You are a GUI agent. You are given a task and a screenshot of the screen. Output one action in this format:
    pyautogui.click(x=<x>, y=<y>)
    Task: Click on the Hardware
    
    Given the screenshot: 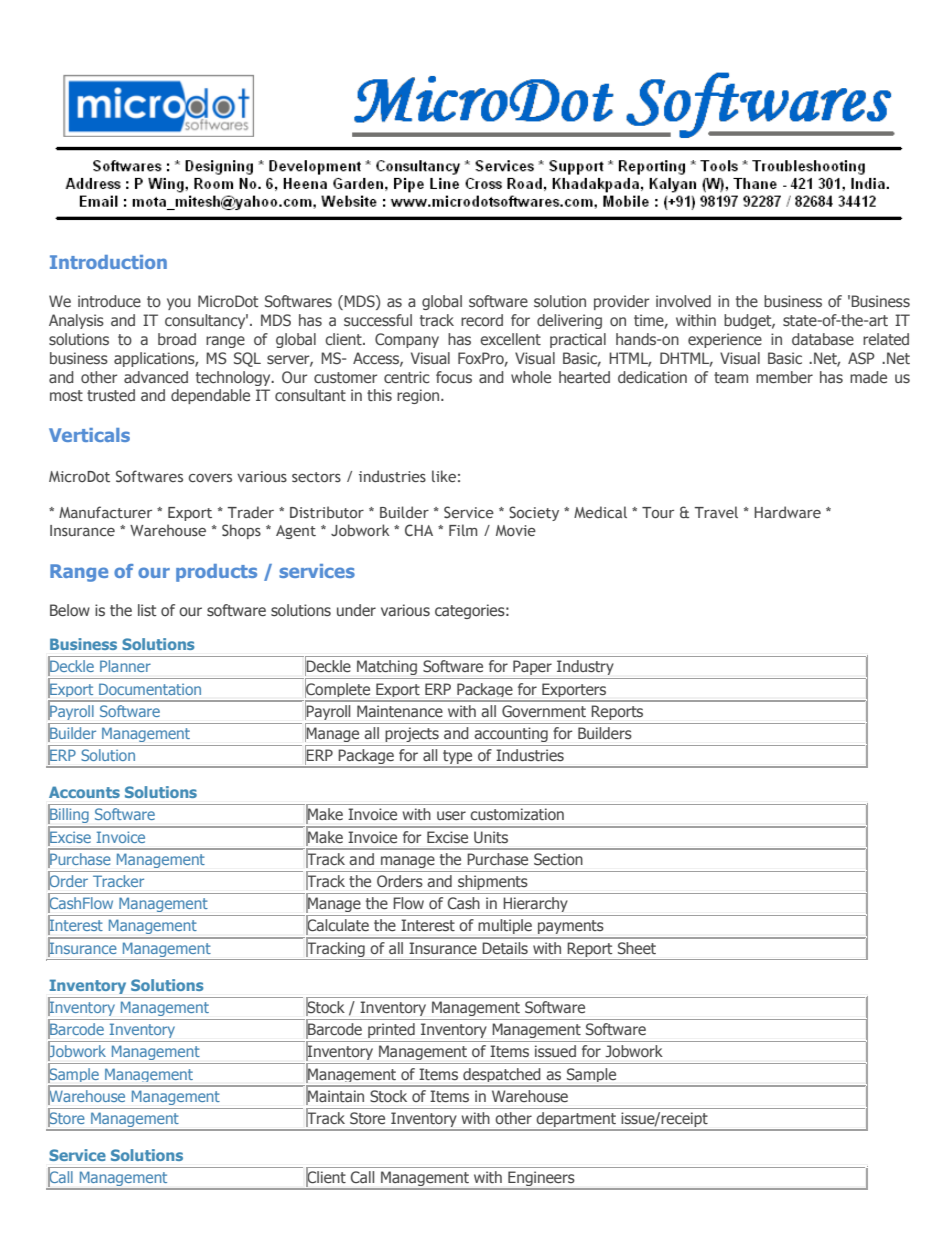 What is the action you would take?
    pyautogui.click(x=787, y=512)
